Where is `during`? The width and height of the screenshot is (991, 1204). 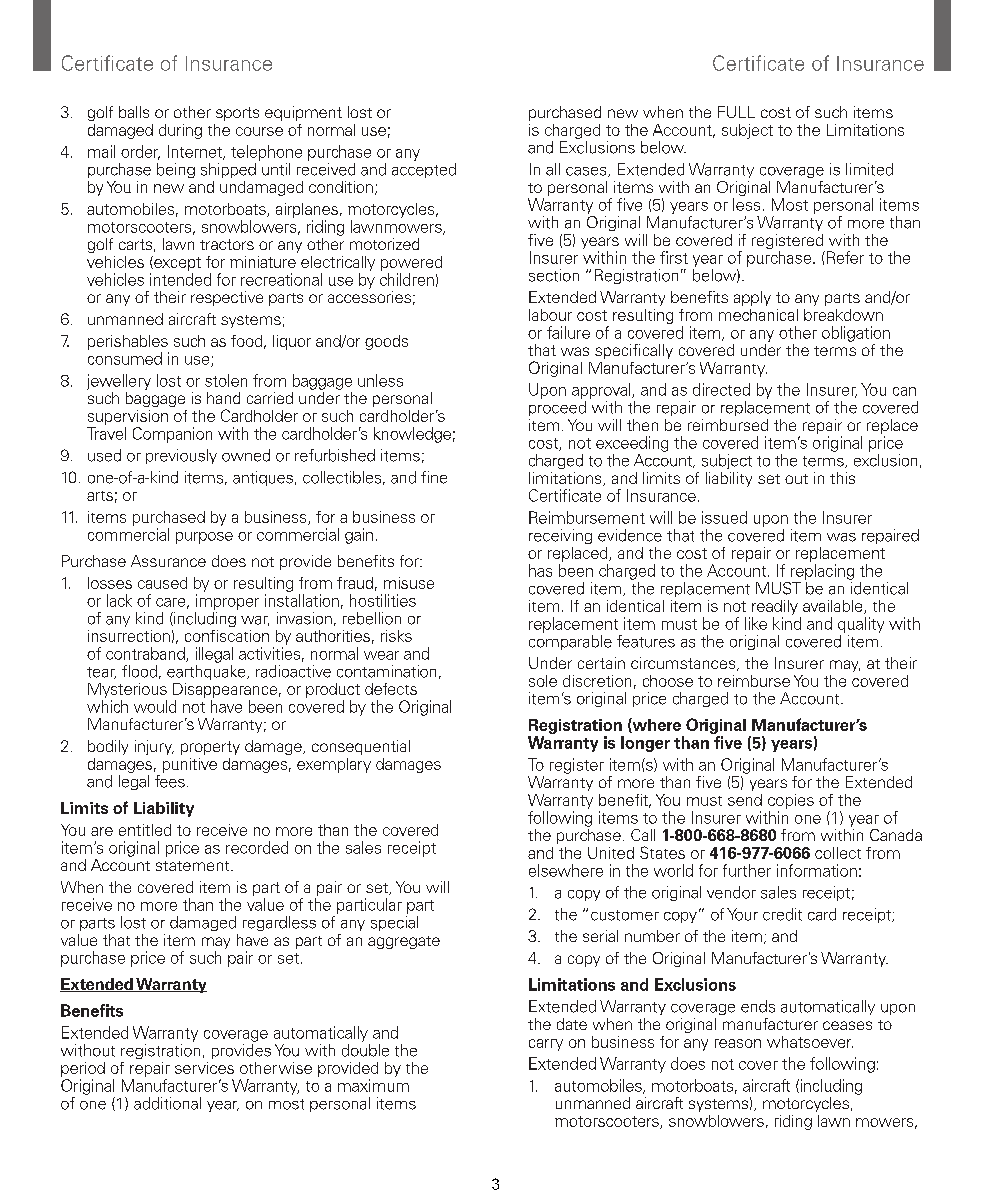 during is located at coordinates (180, 131).
